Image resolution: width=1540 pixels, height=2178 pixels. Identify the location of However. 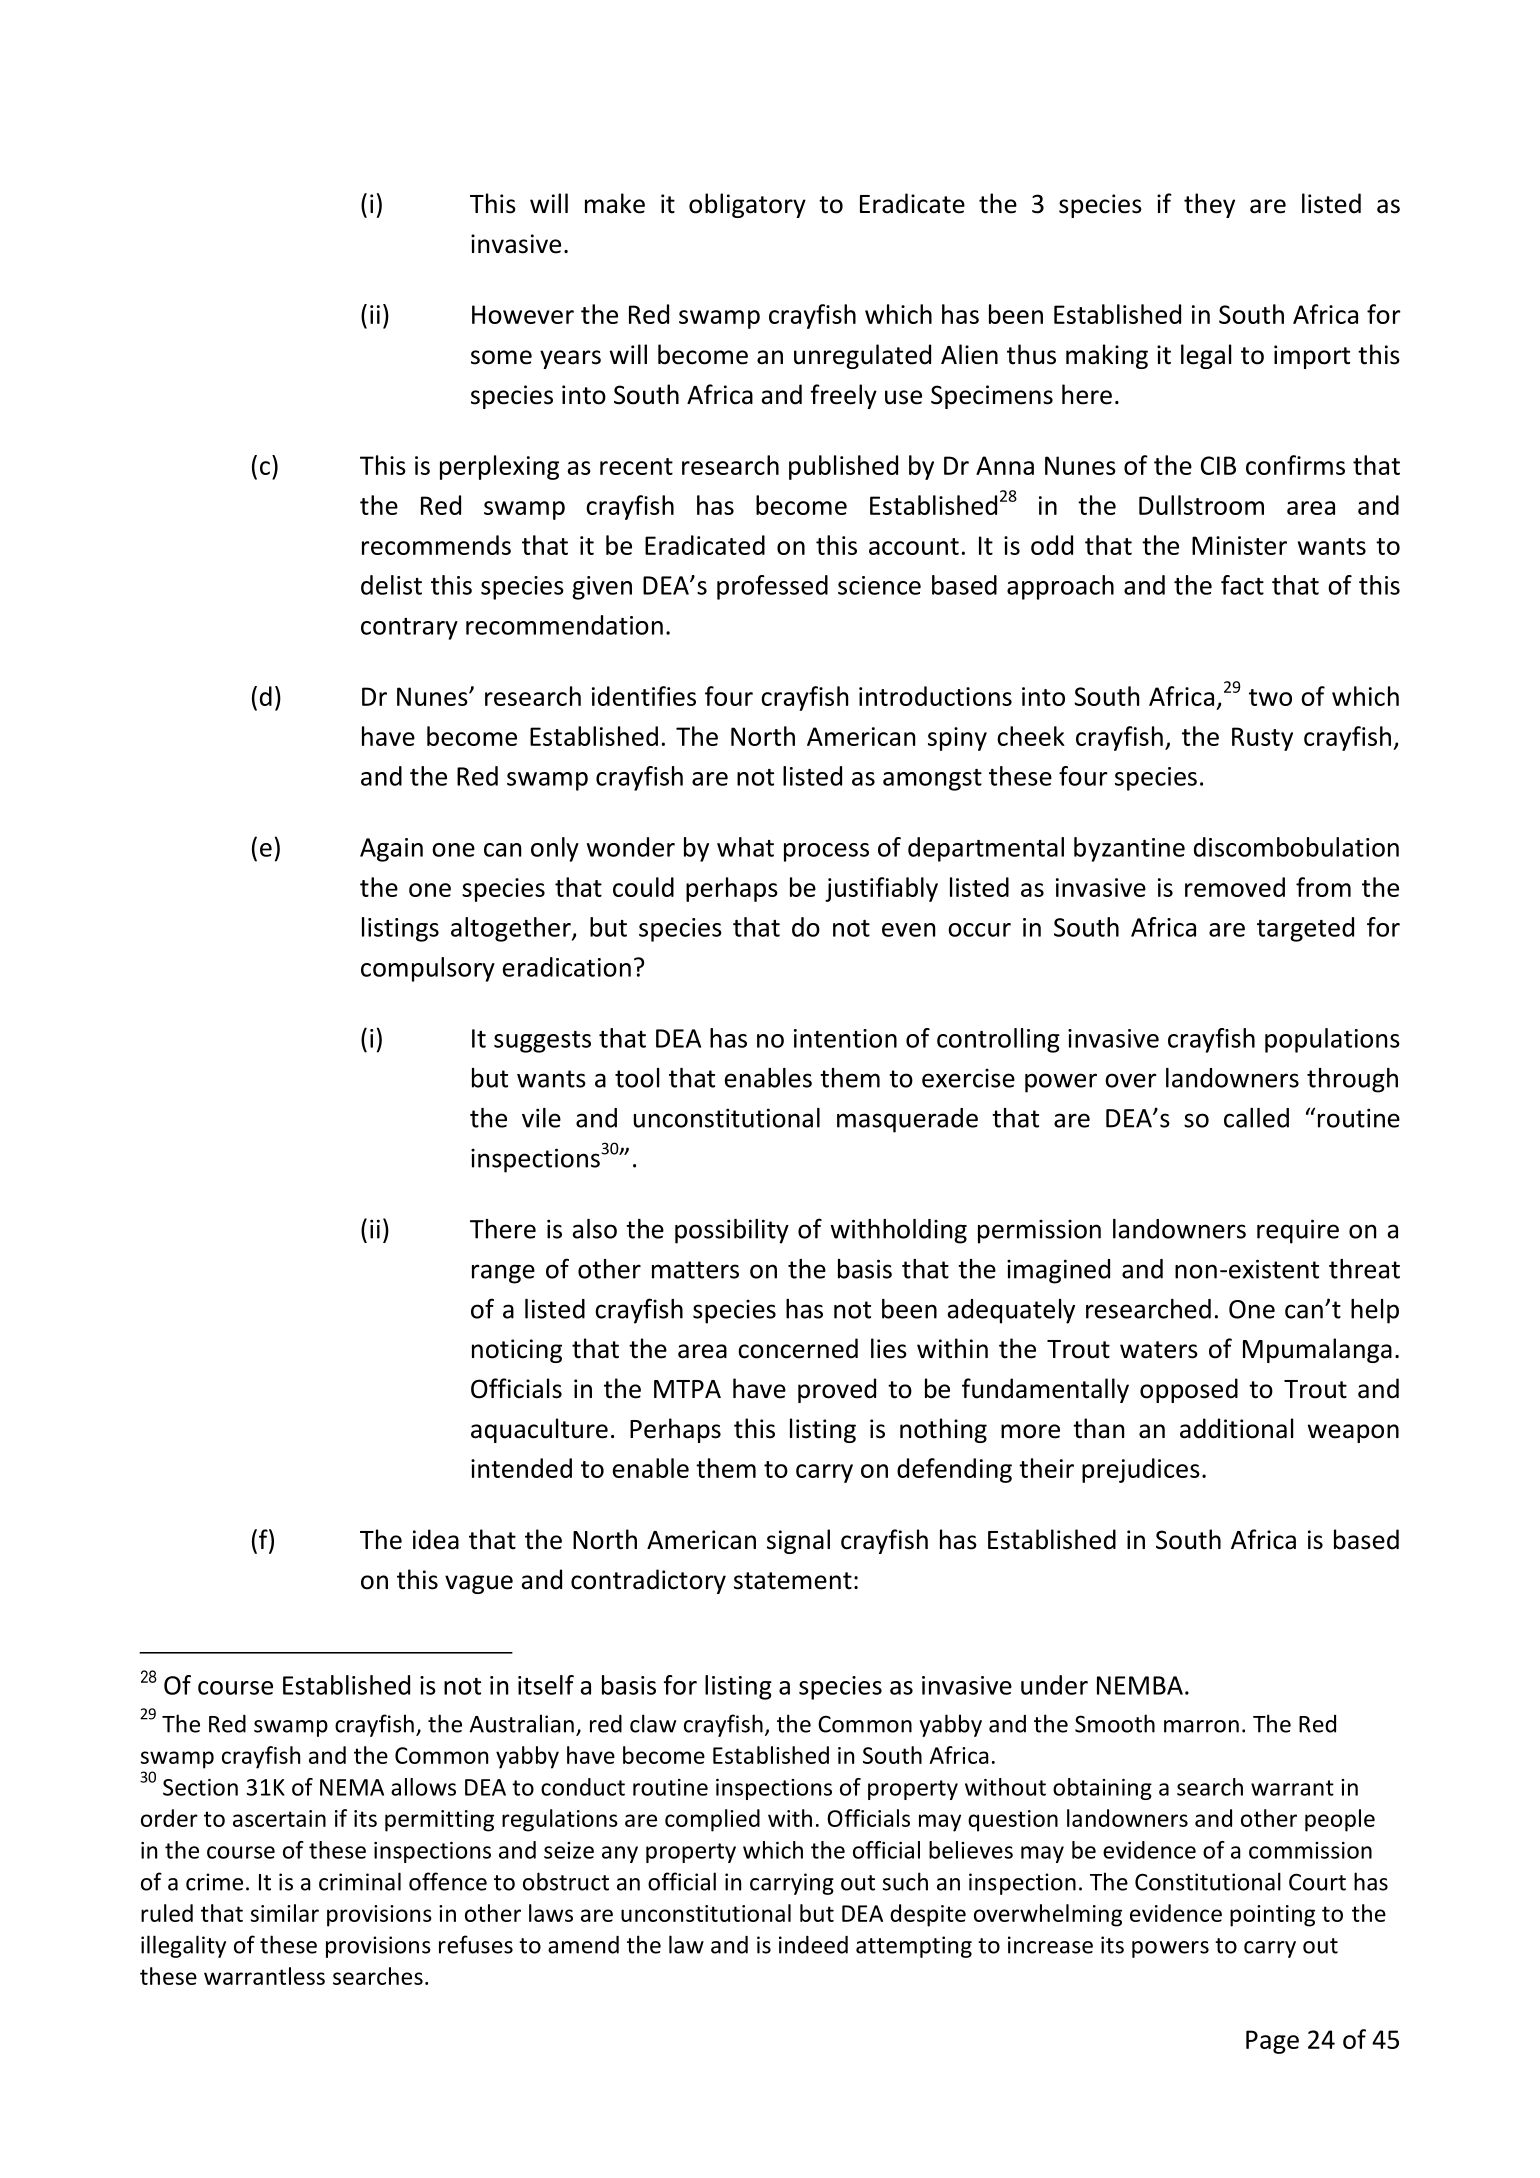
(523, 314).
